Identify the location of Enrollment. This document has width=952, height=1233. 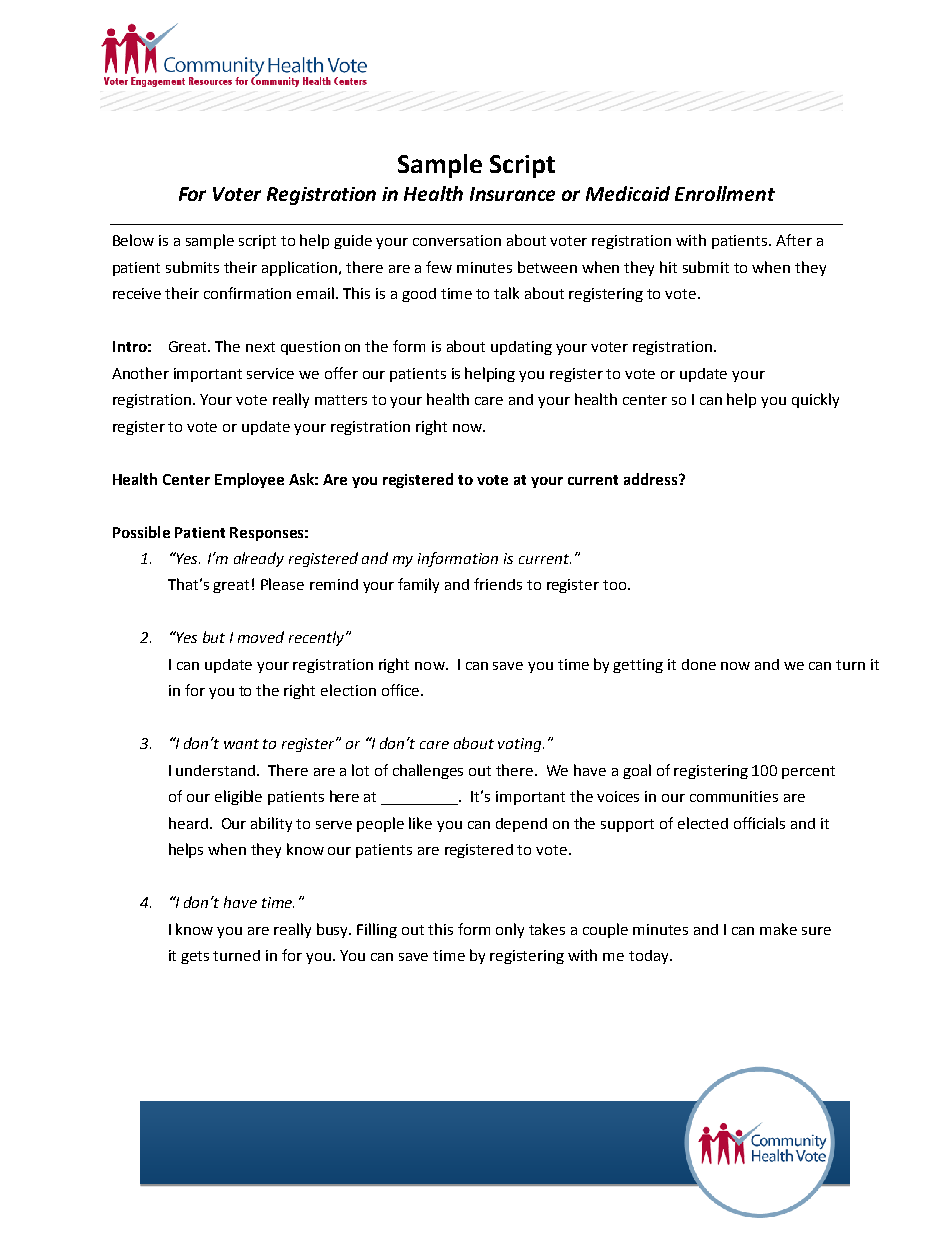
(725, 193).
